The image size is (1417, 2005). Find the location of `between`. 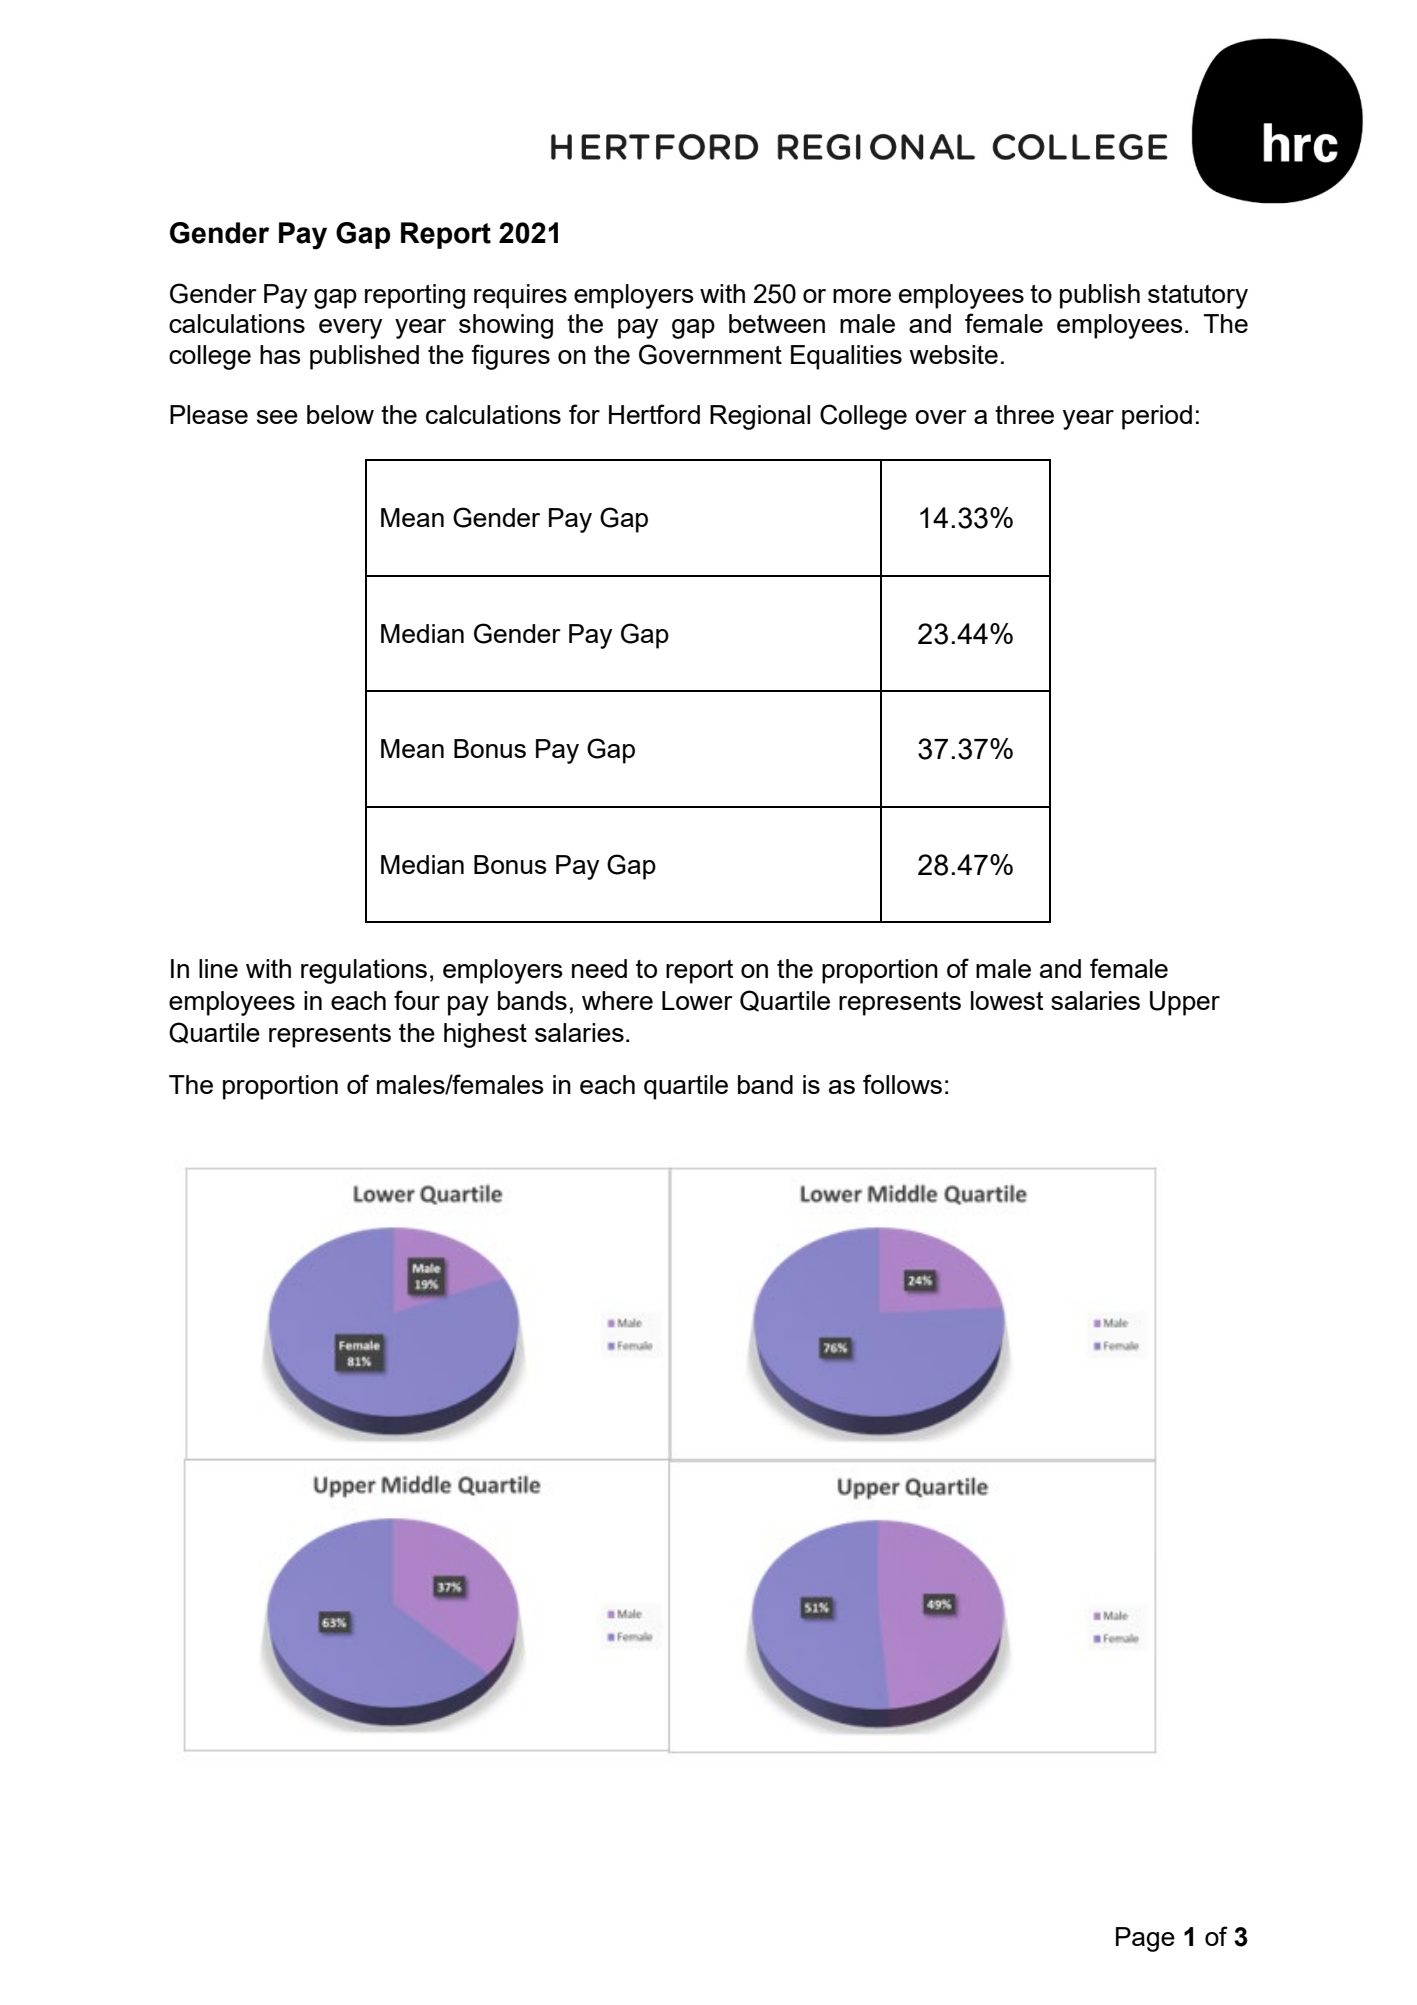

between is located at coordinates (777, 323).
